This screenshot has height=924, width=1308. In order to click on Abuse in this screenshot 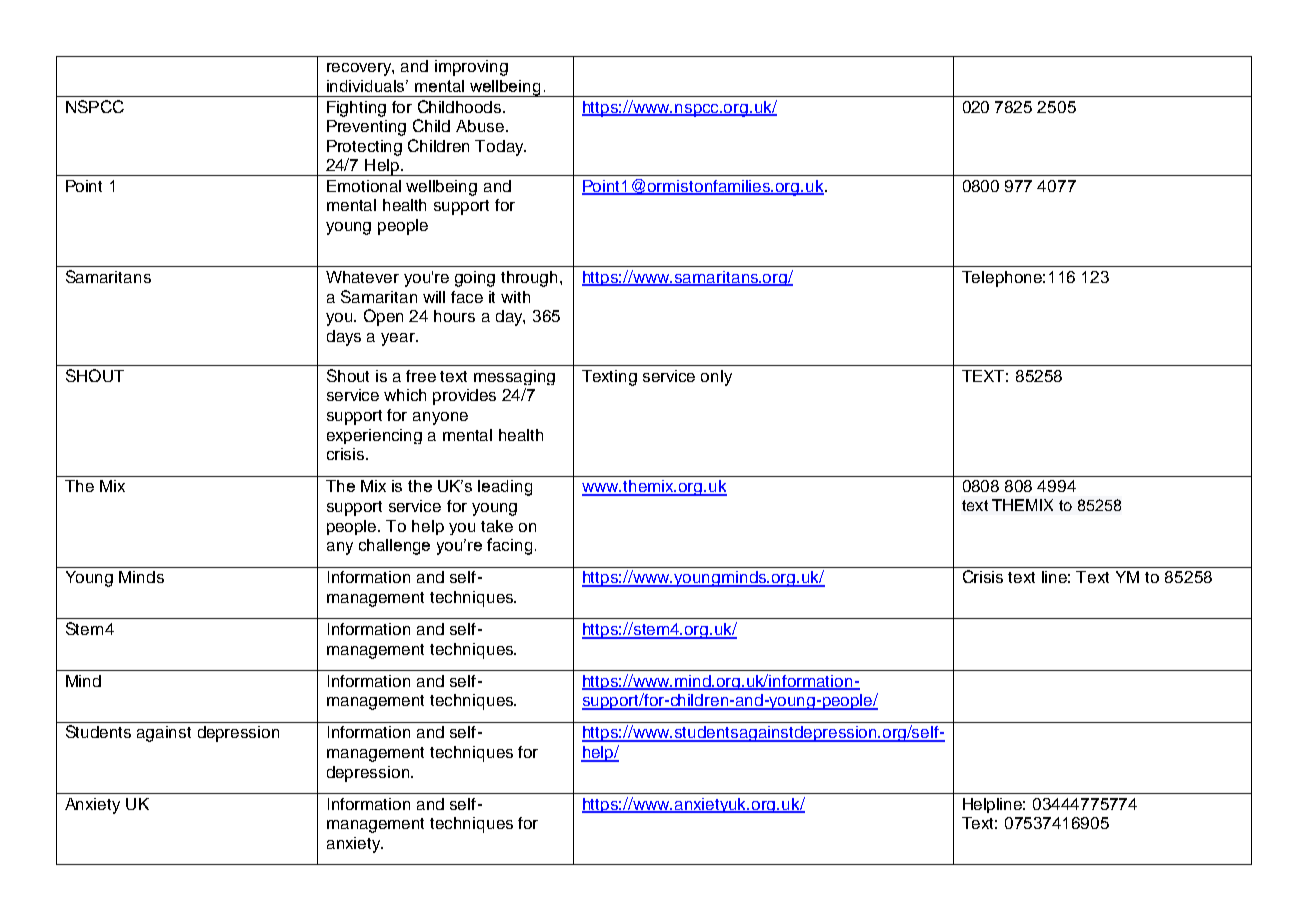, I will do `click(481, 126)`.
